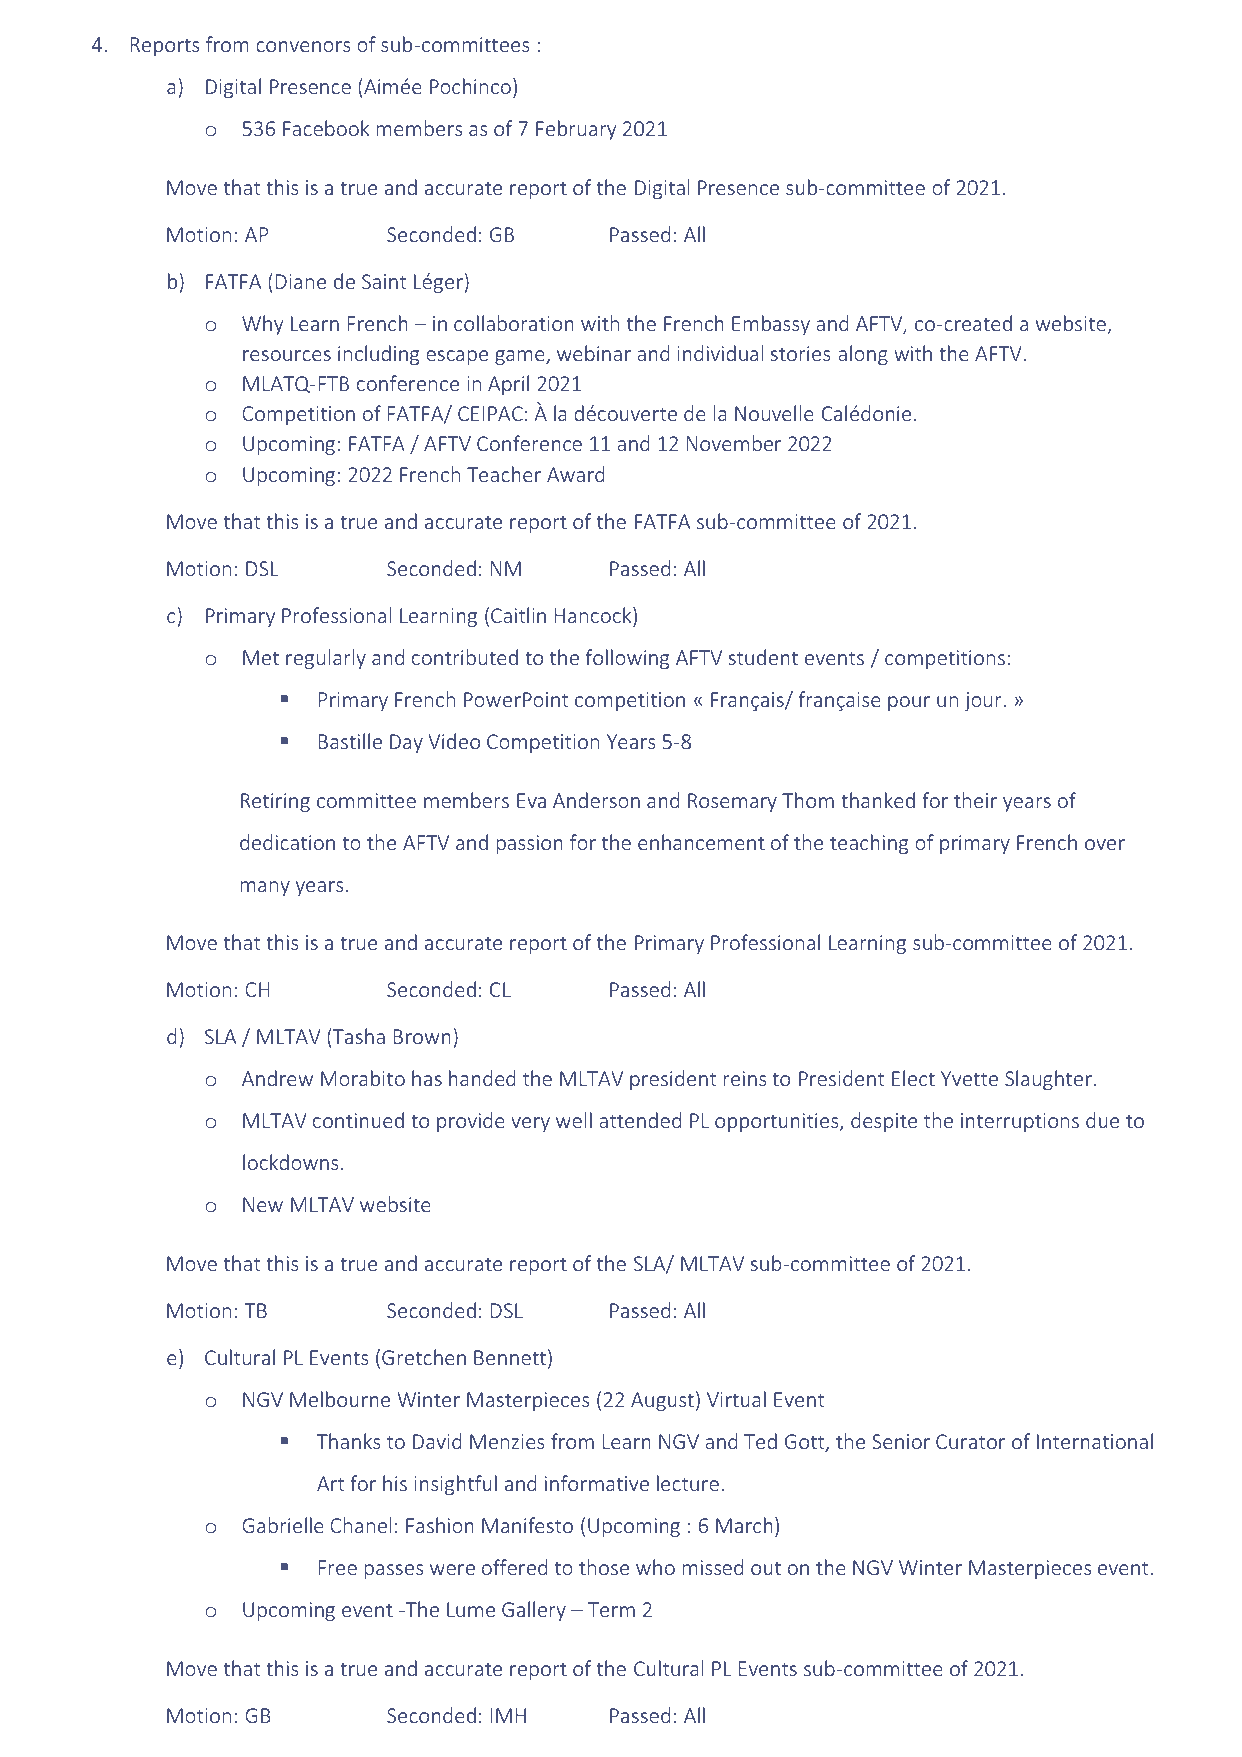 Image resolution: width=1242 pixels, height=1757 pixels. What do you see at coordinates (358, 1120) in the image?
I see `continued` at bounding box center [358, 1120].
